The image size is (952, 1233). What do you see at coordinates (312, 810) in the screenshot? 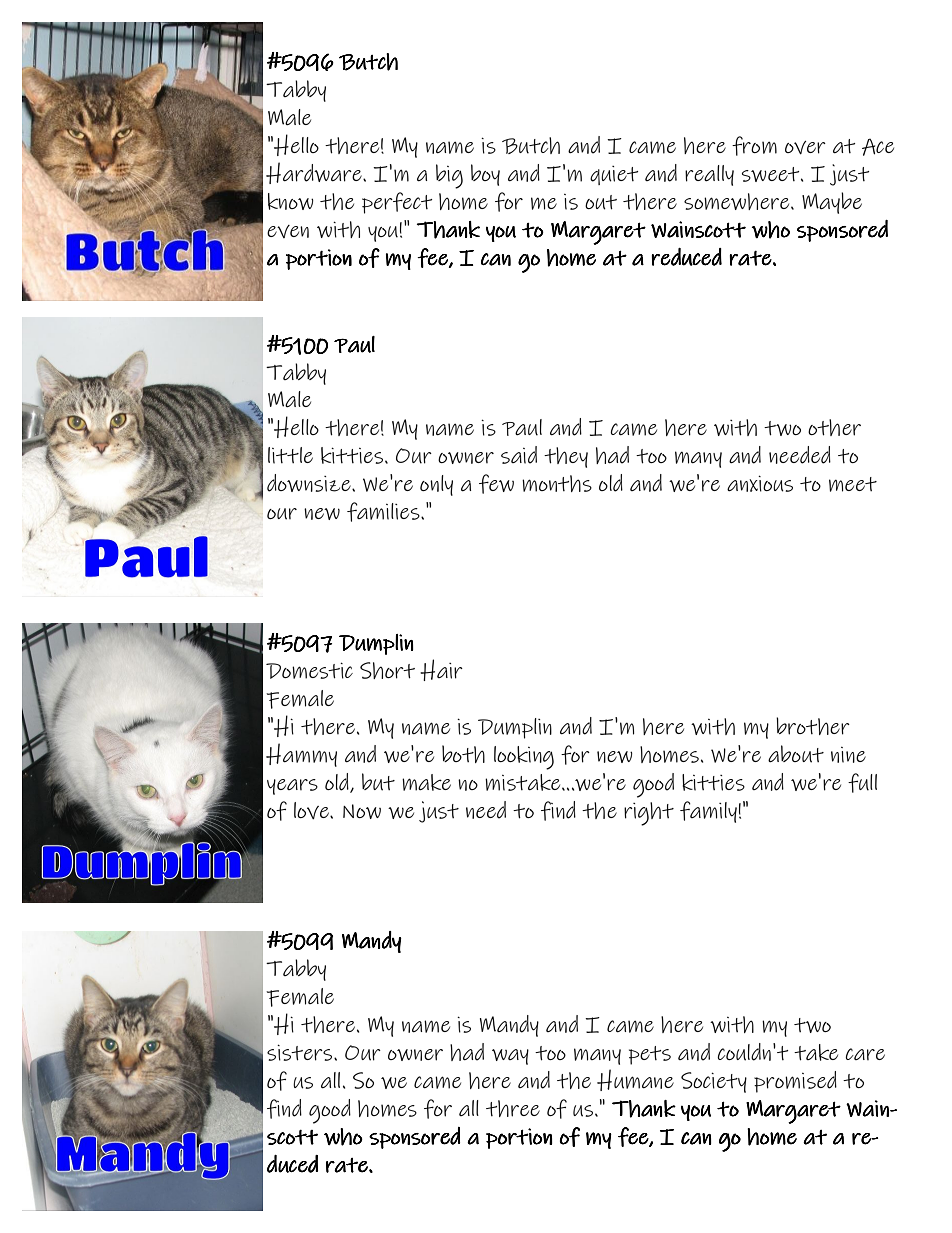
I see `love` at bounding box center [312, 810].
